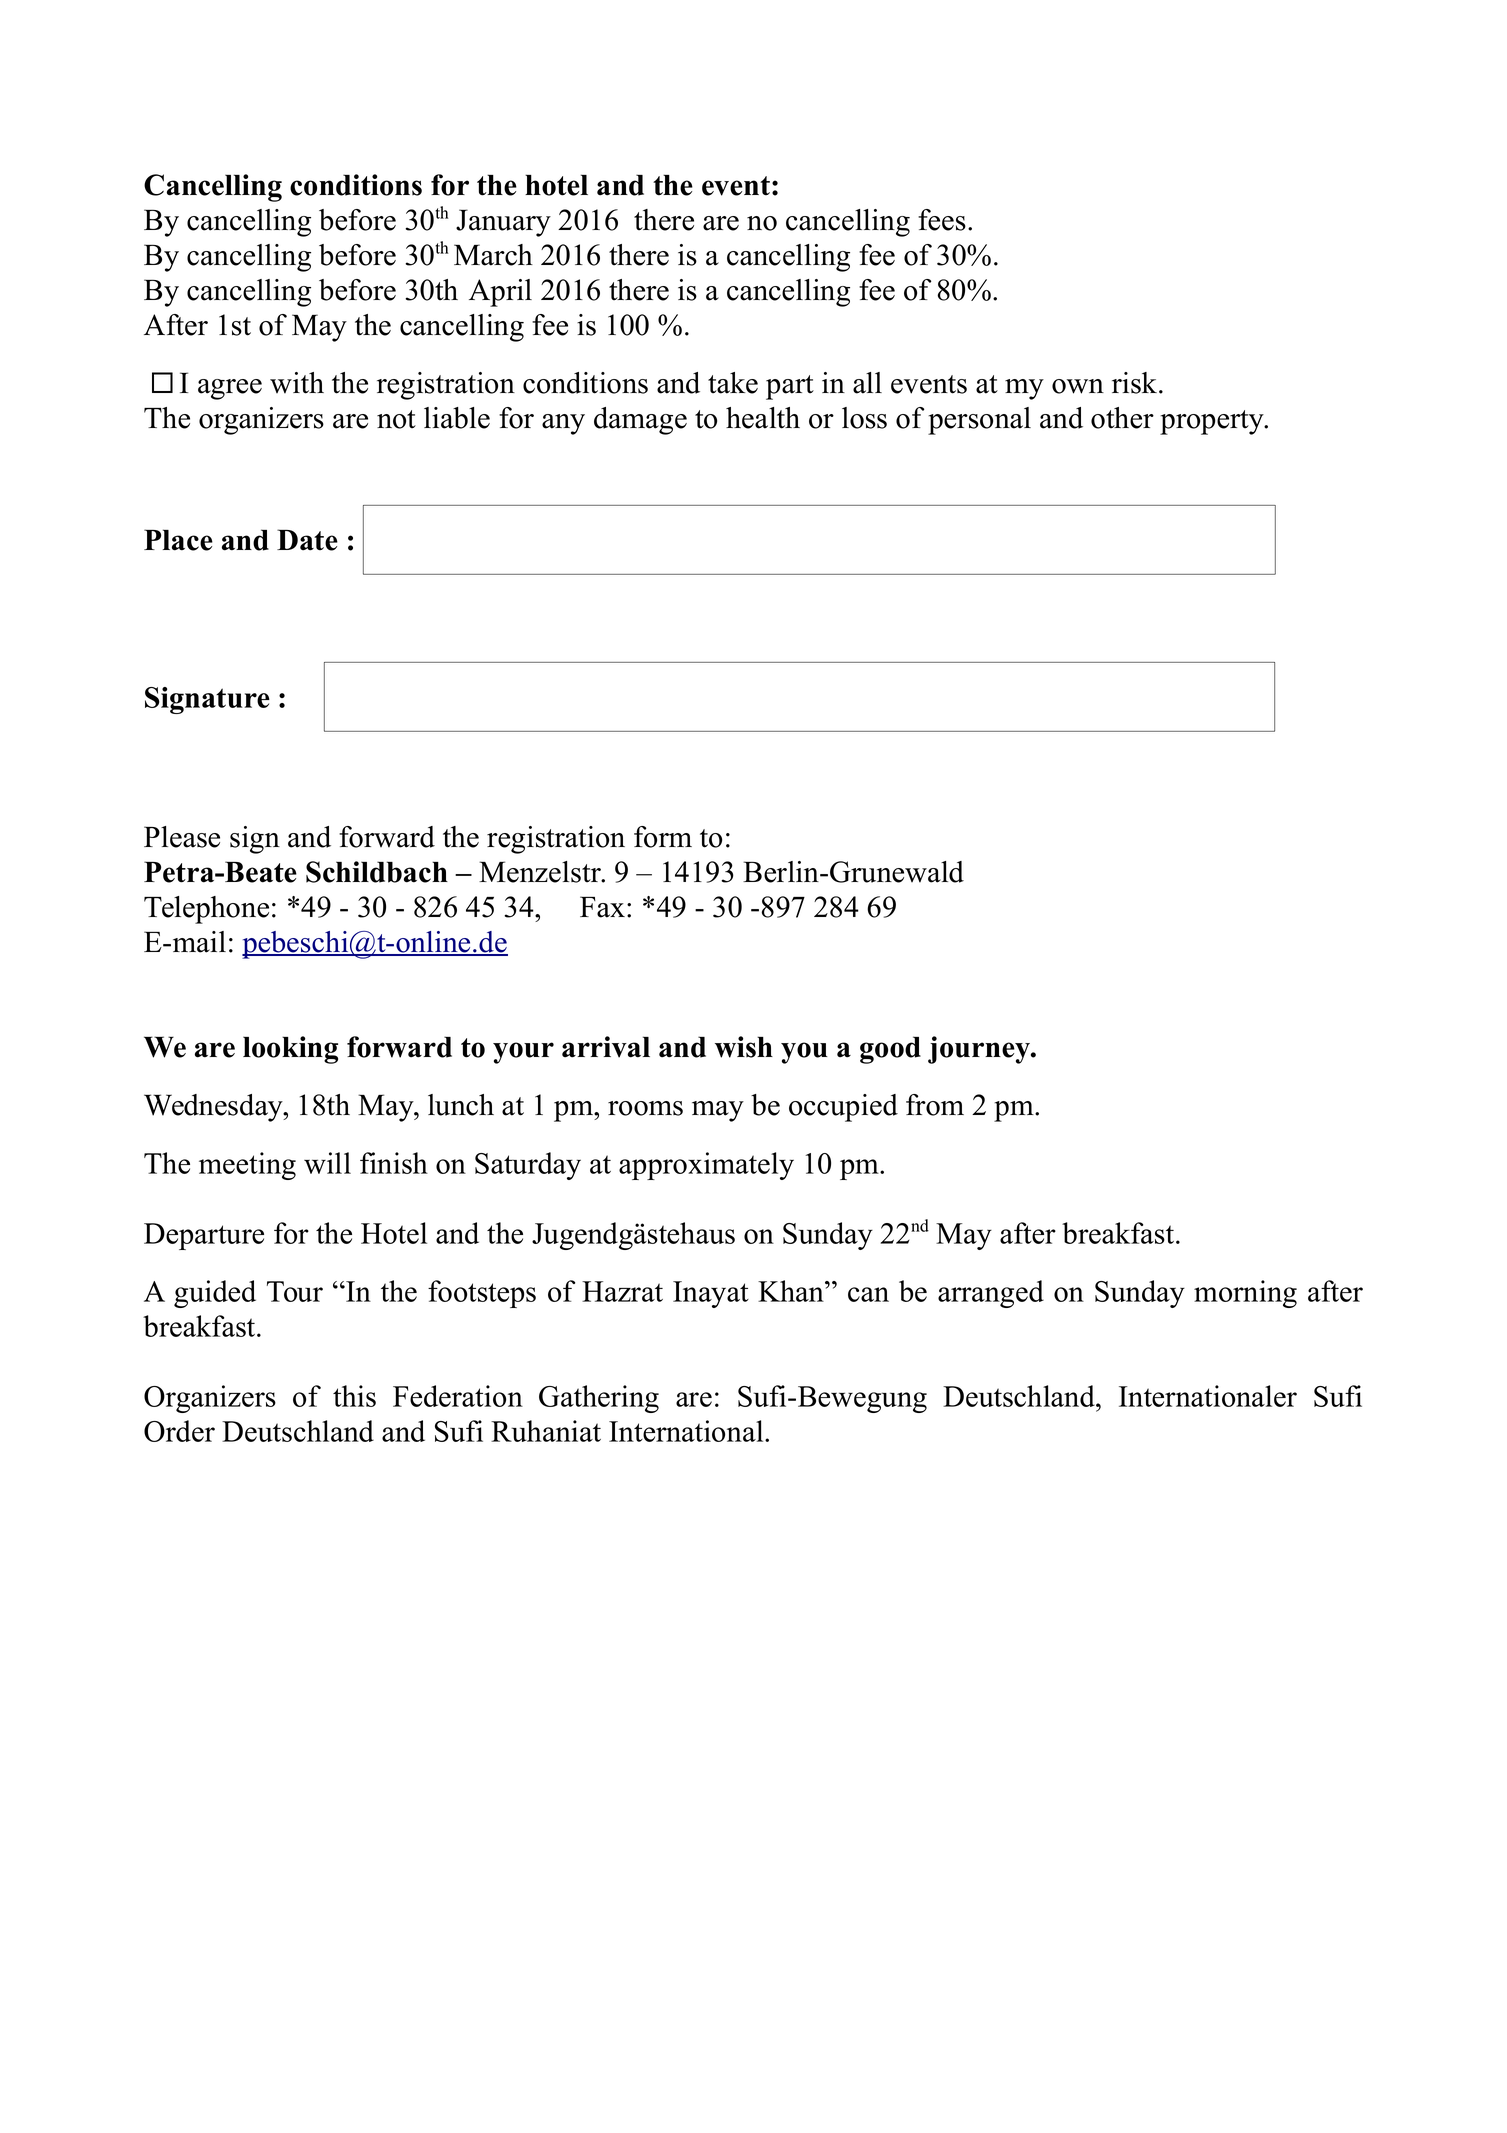  What do you see at coordinates (290, 1050) in the page?
I see `looking` at bounding box center [290, 1050].
